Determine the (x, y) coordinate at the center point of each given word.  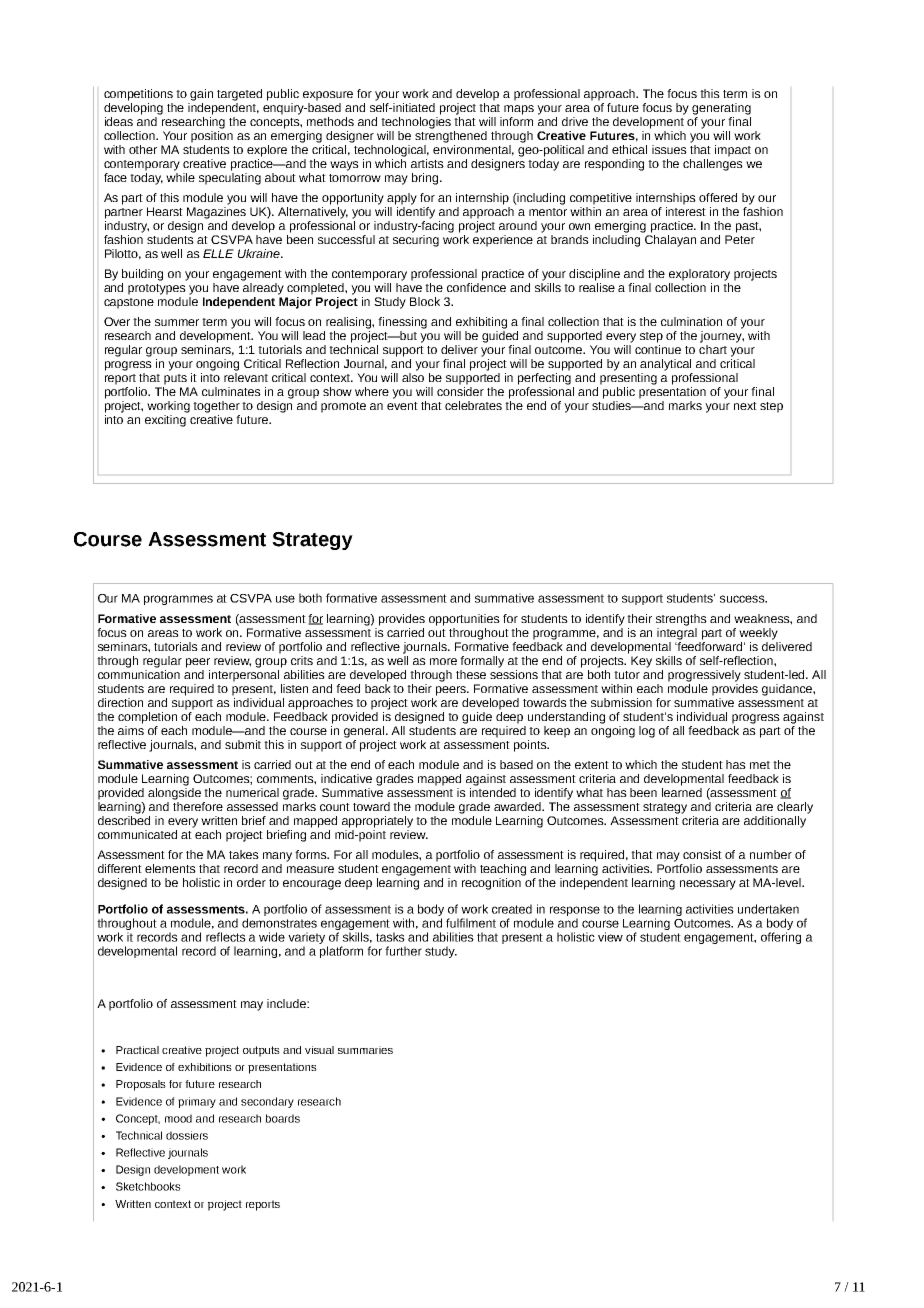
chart (713, 349)
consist (702, 854)
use (285, 599)
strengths (681, 620)
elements (170, 868)
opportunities (464, 620)
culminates (231, 391)
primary (197, 1102)
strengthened (451, 135)
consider (460, 391)
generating (721, 109)
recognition (493, 882)
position (212, 135)
